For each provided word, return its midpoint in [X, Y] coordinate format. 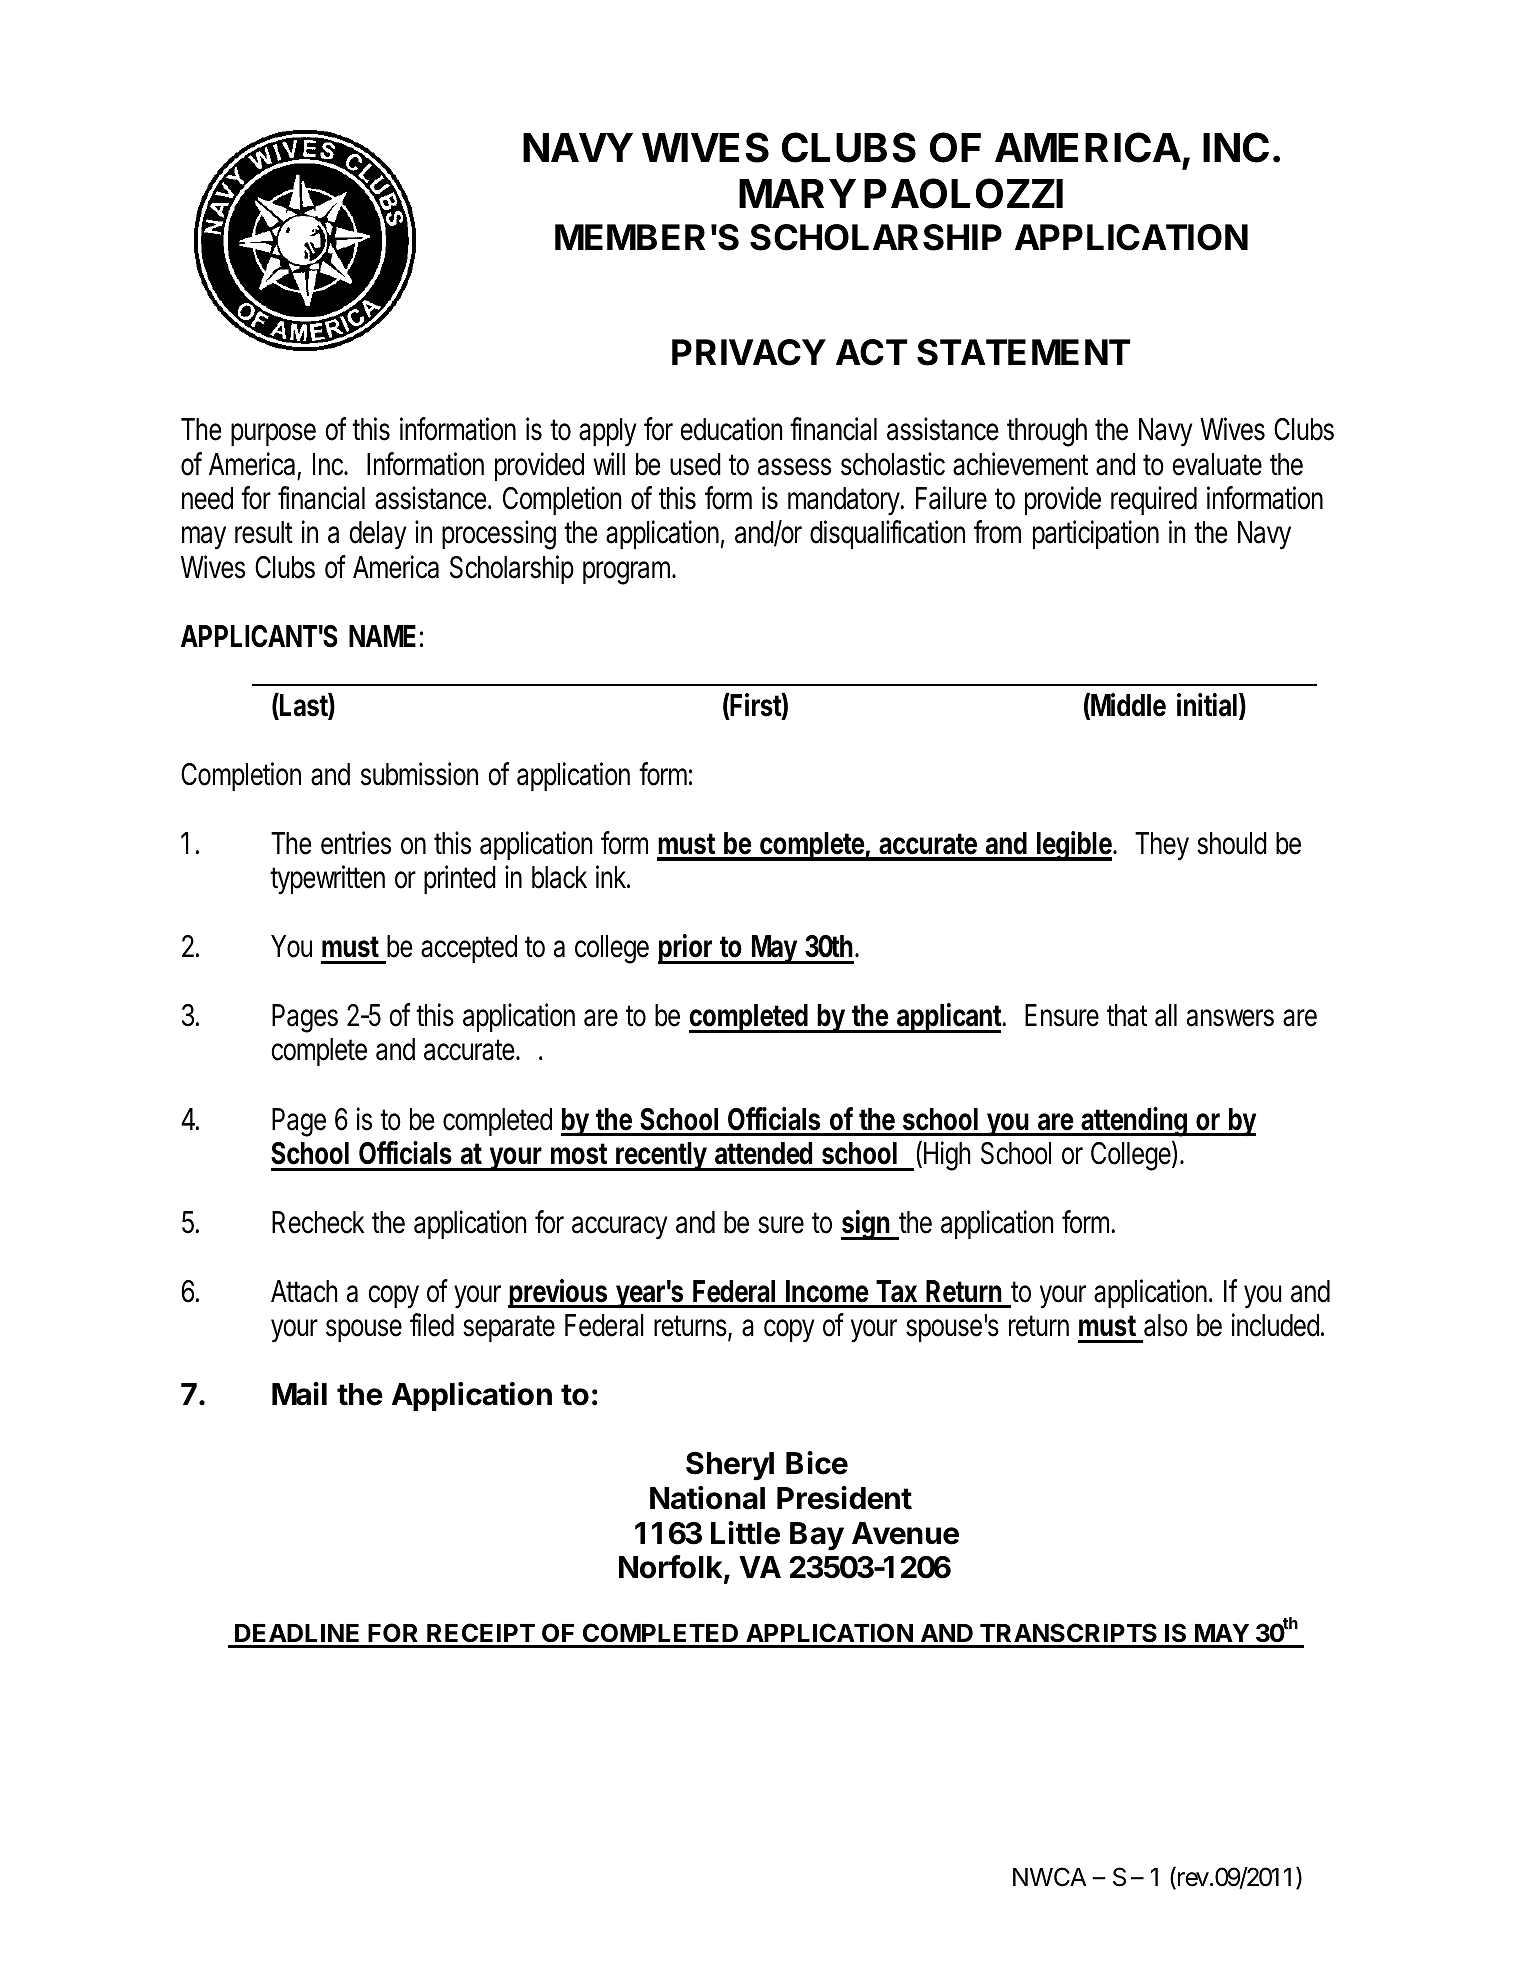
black [559, 877]
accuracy [620, 1228]
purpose [273, 434]
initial [1207, 705]
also [1166, 1325]
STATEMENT [1023, 352]
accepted [469, 949]
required [1154, 500]
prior [686, 949]
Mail [299, 1394]
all [1166, 1015]
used [695, 464]
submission [419, 774]
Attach [304, 1291]
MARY [797, 193]
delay [378, 535]
